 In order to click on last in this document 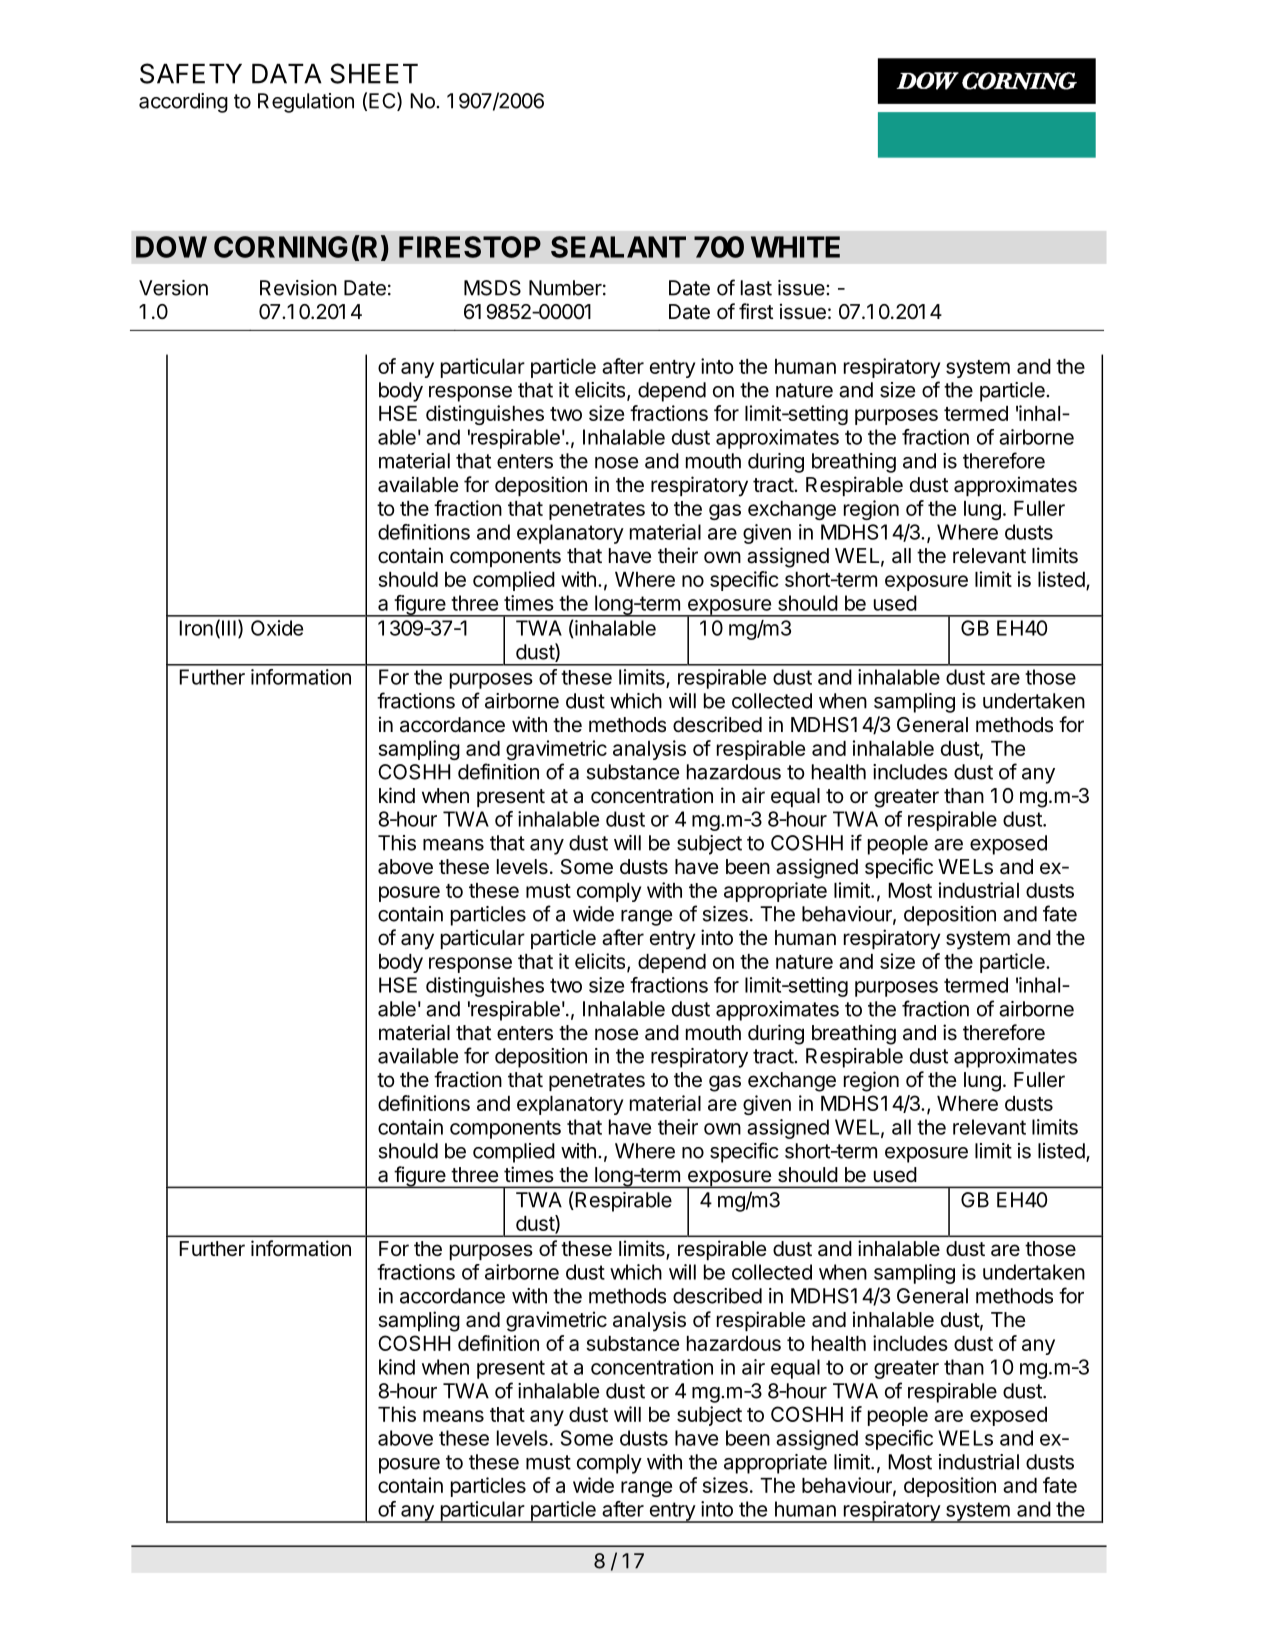, I will do `click(756, 288)`.
